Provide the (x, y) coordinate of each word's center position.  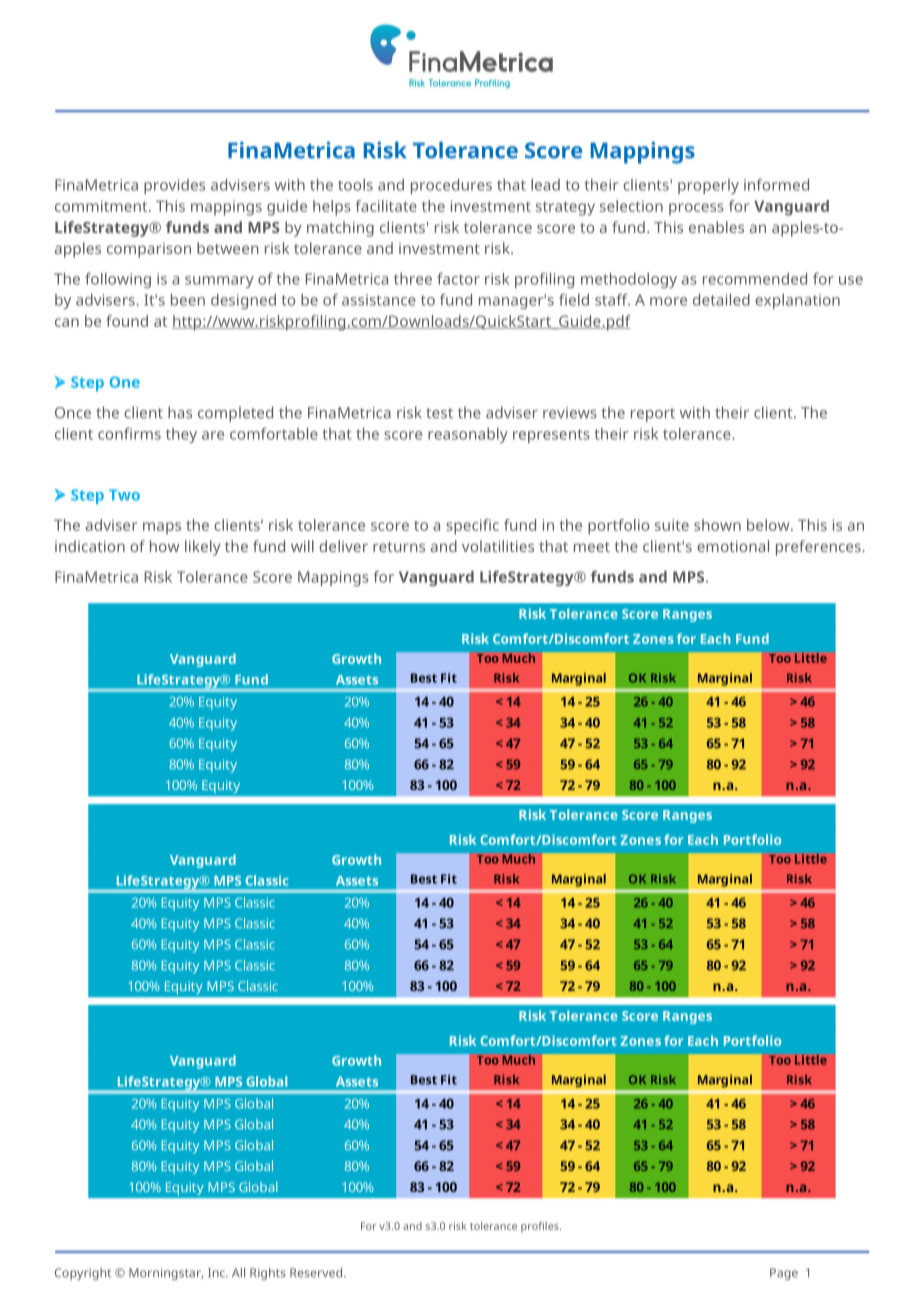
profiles (541, 1227)
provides (174, 186)
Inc (217, 1273)
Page (784, 1274)
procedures (451, 186)
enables (716, 227)
